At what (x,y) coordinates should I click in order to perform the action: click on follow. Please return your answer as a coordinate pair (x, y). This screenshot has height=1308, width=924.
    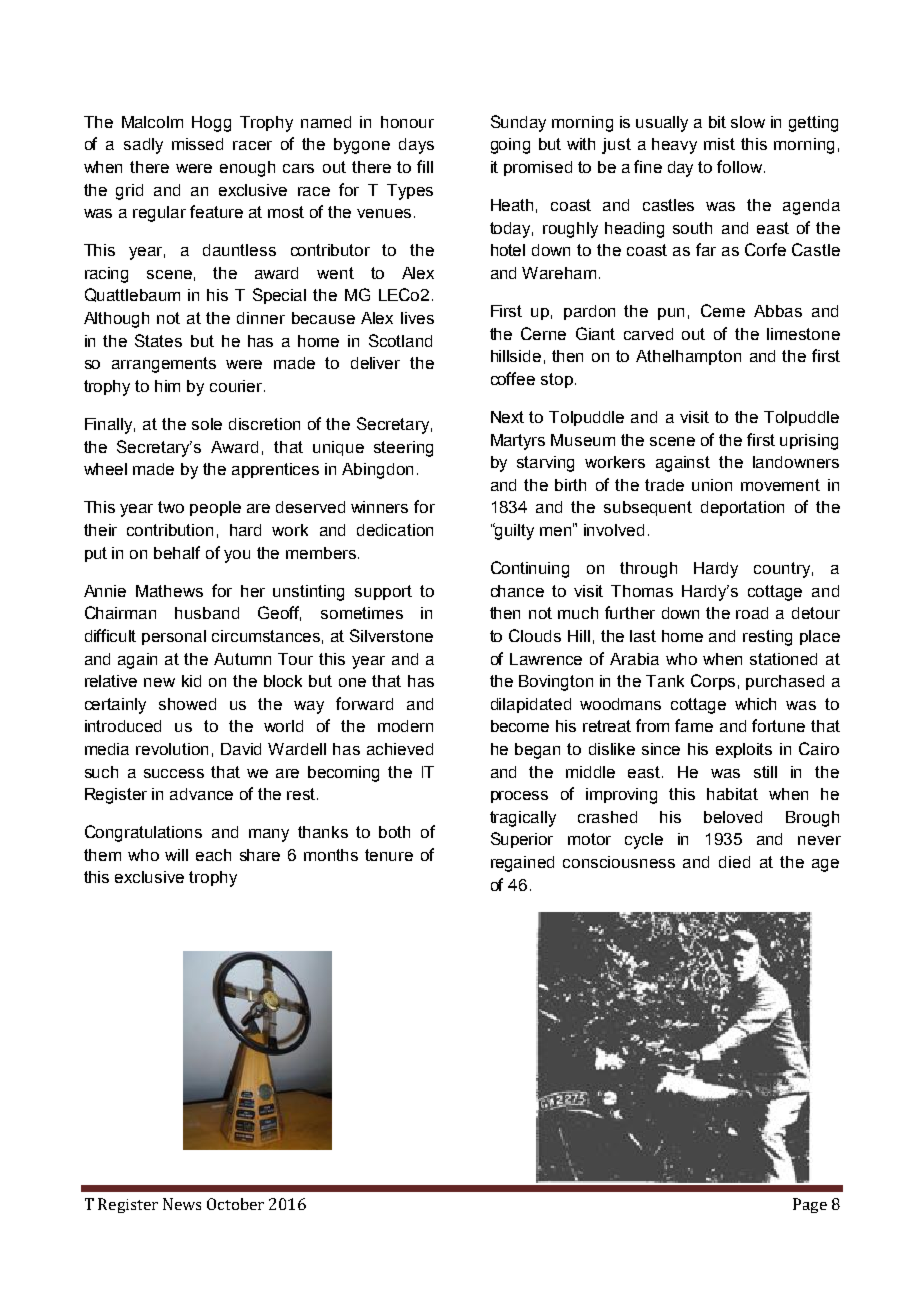
    Looking at the image, I should click on (739, 166).
